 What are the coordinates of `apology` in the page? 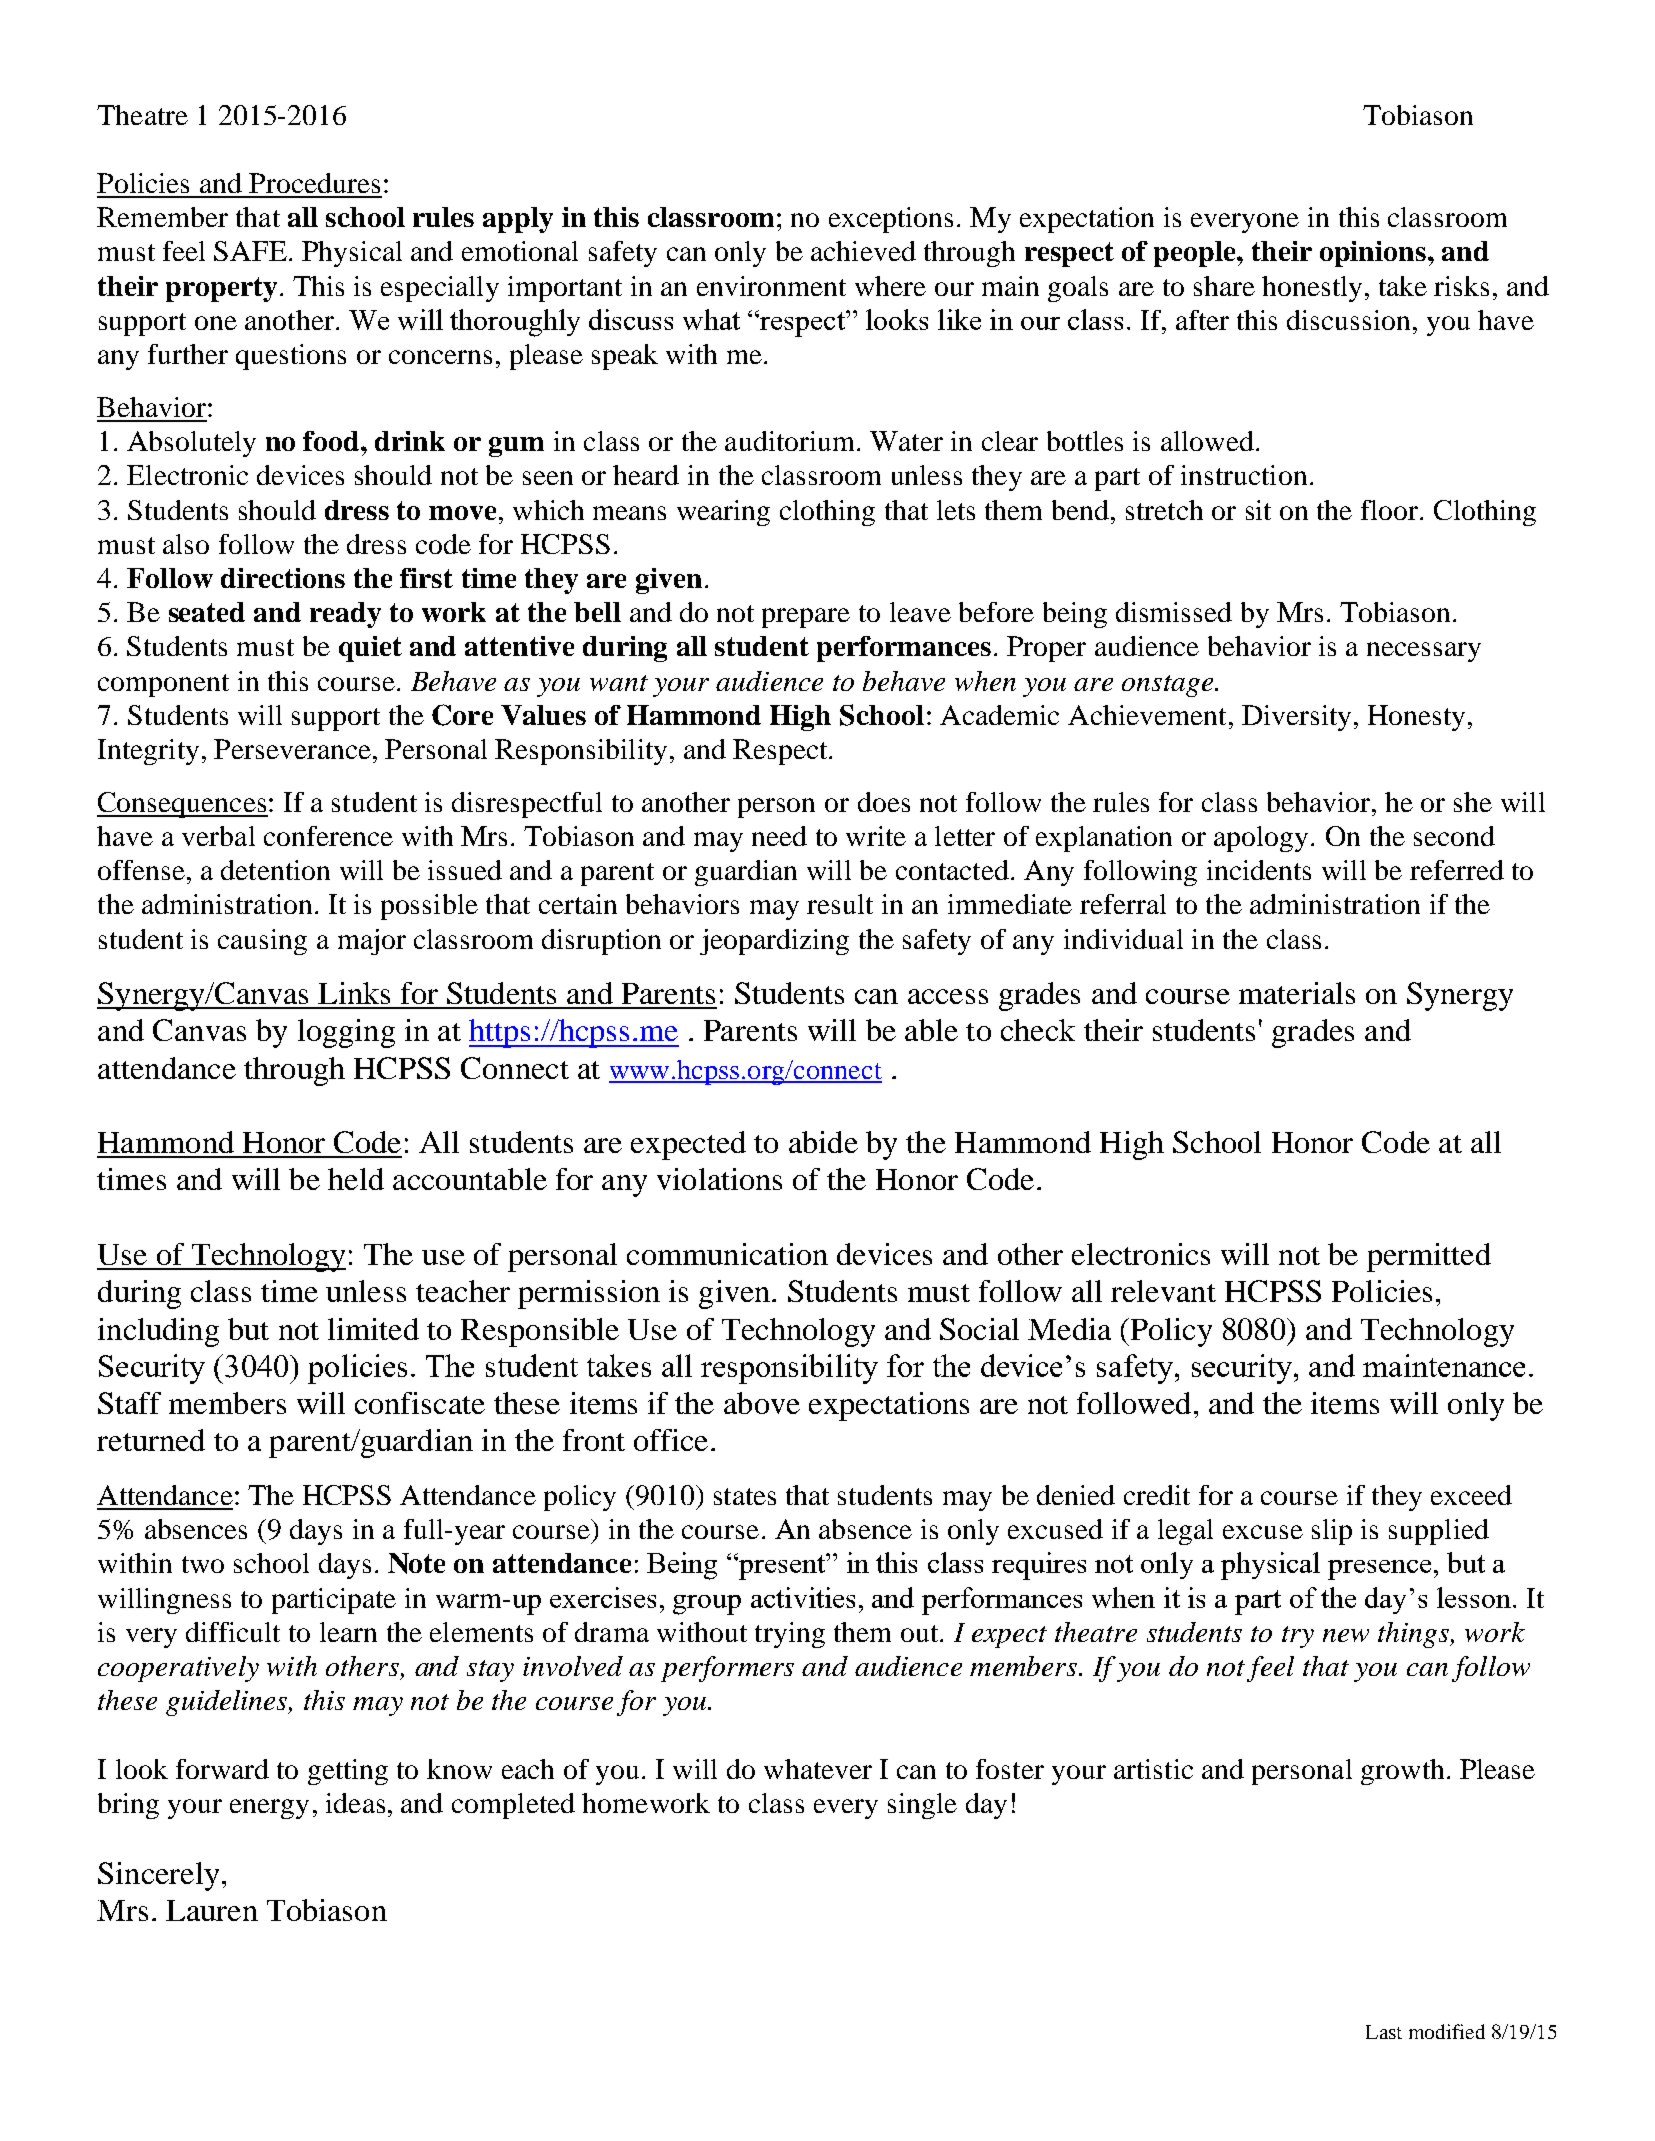 It's located at (1261, 839).
